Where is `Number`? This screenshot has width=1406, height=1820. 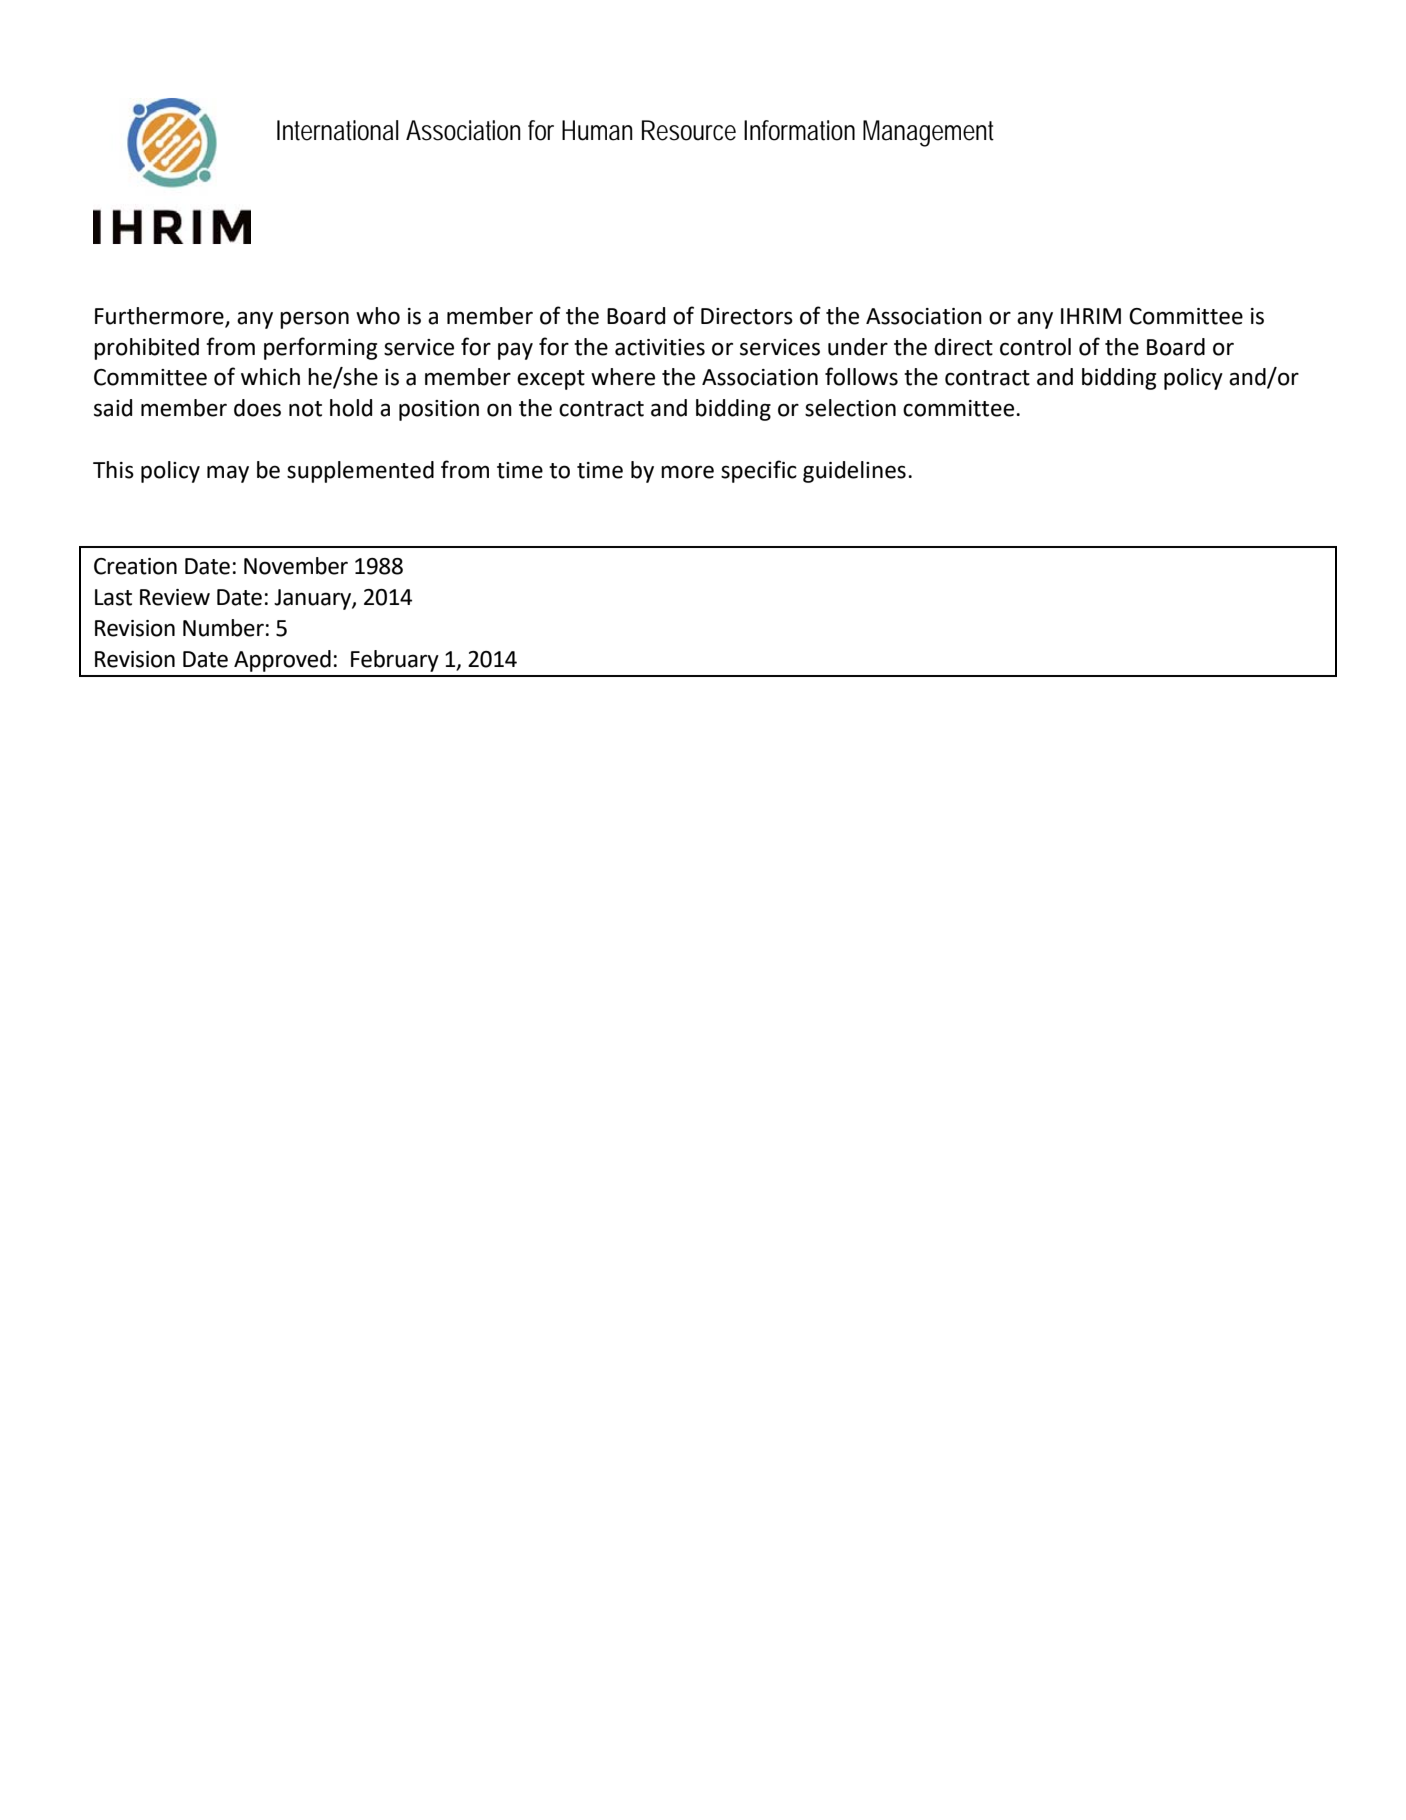 Number is located at coordinates (223, 628).
